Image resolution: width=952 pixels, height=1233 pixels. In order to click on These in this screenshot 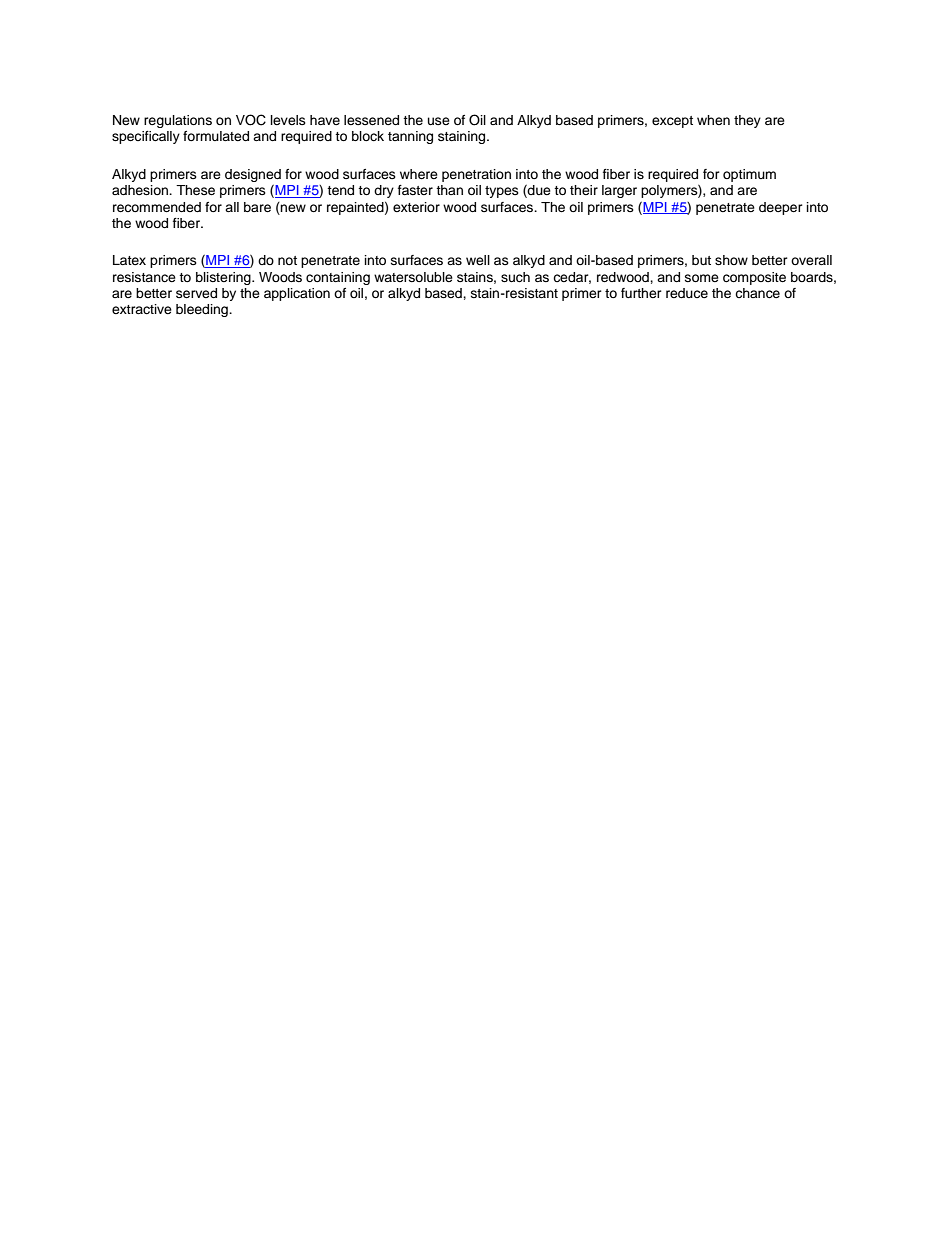, I will do `click(195, 190)`.
